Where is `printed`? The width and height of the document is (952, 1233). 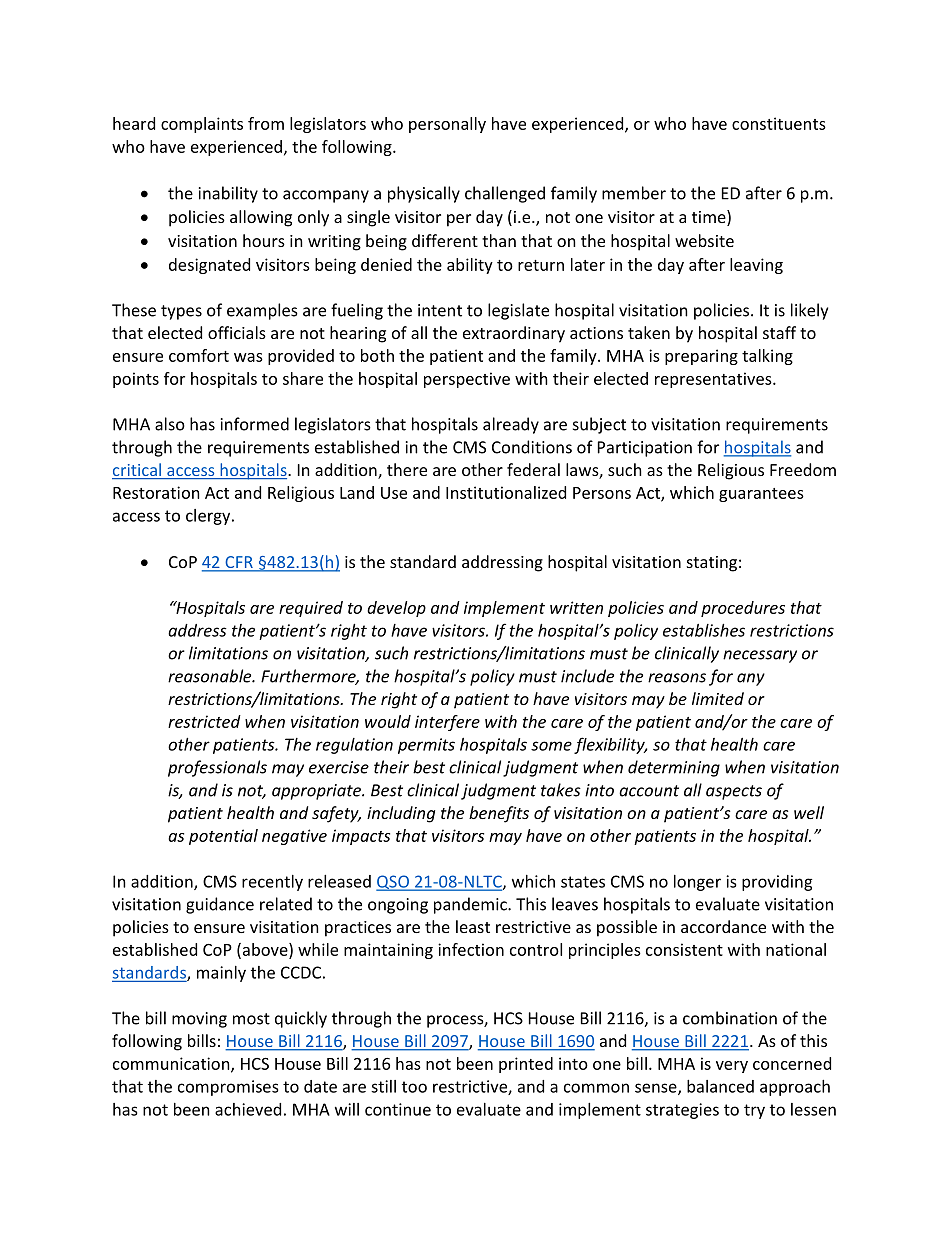 printed is located at coordinates (526, 1065).
